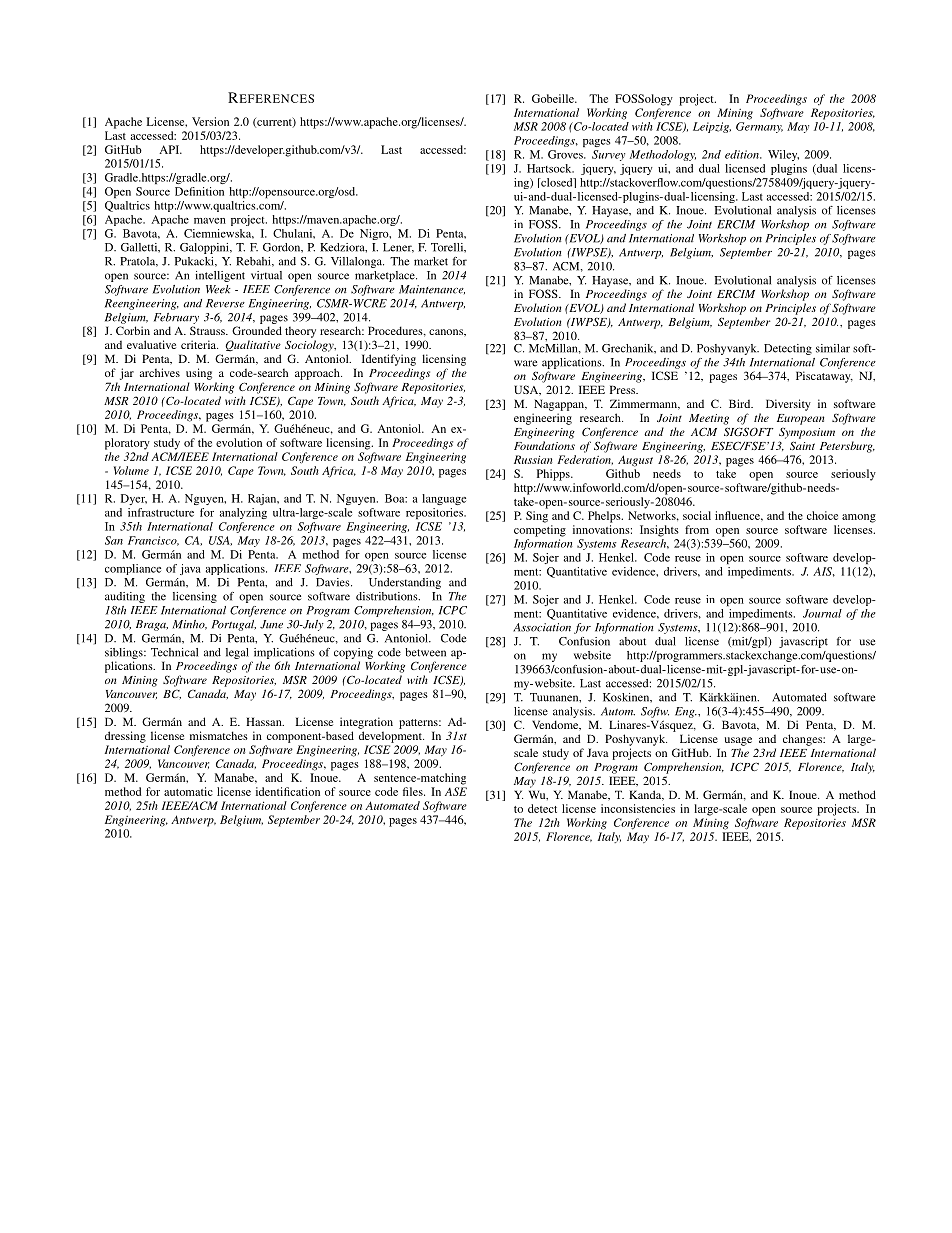  What do you see at coordinates (210, 121) in the image?
I see `Version` at bounding box center [210, 121].
